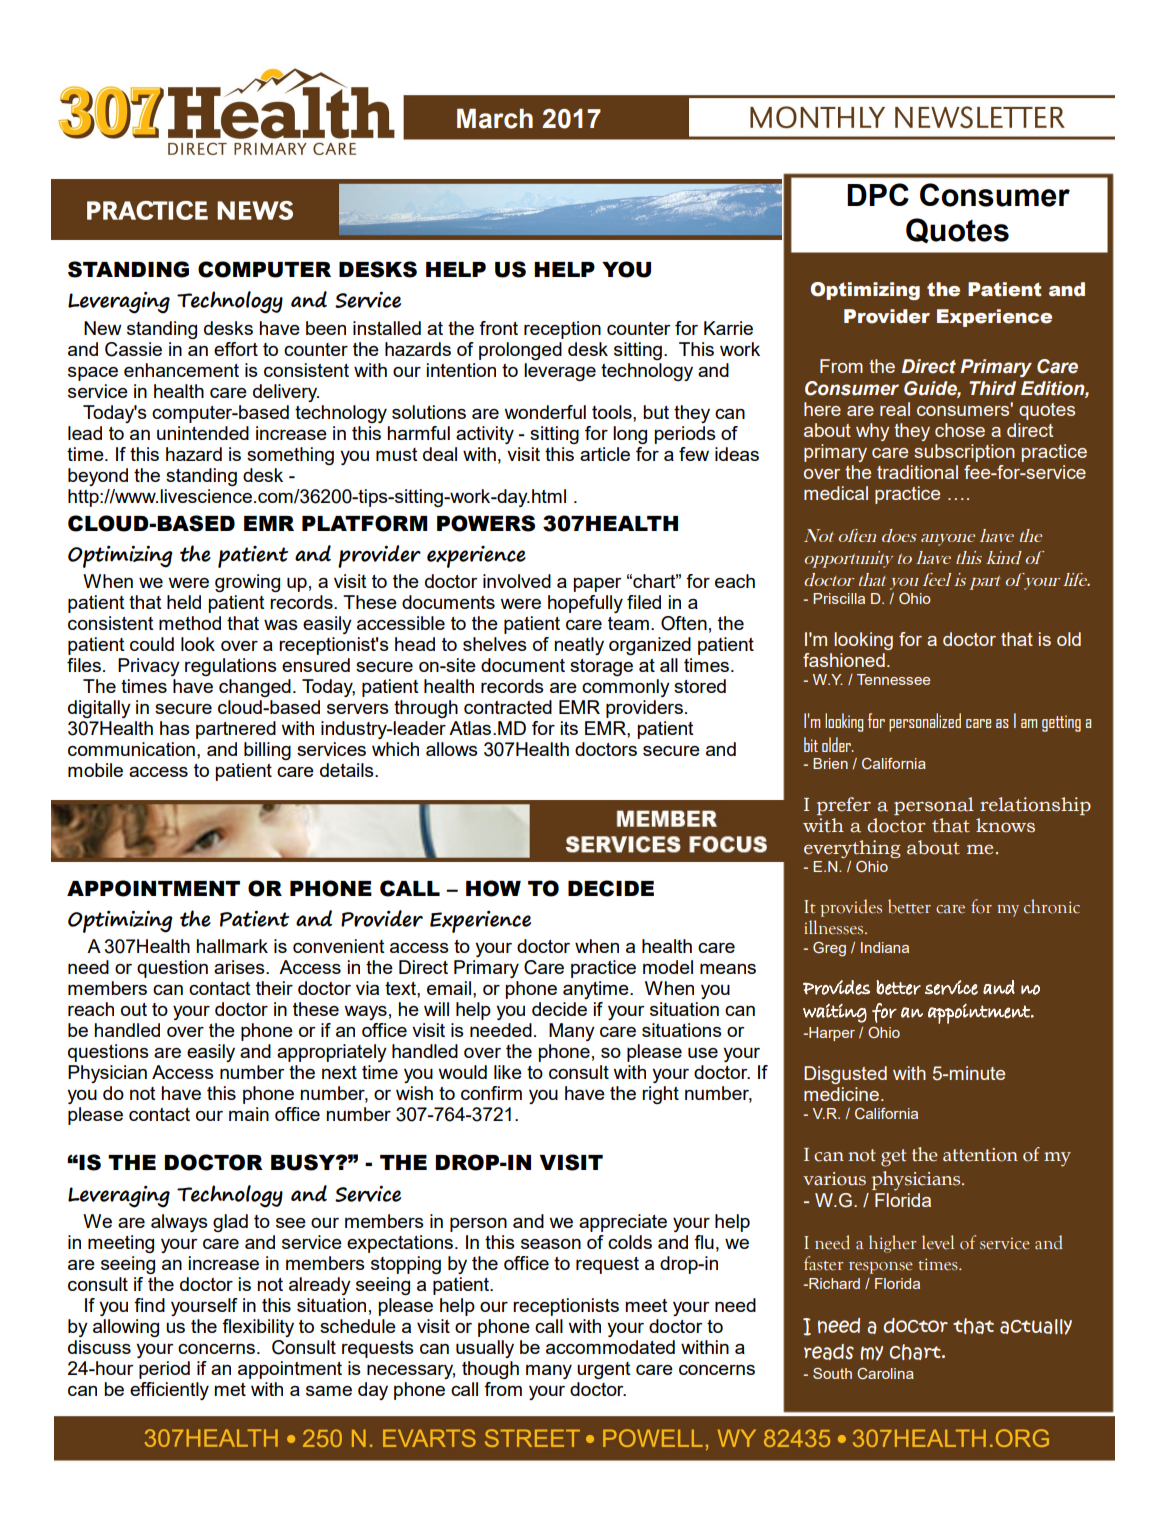 Image resolution: width=1169 pixels, height=1513 pixels. Describe the element at coordinates (203, 433) in the screenshot. I see `unintended` at that location.
